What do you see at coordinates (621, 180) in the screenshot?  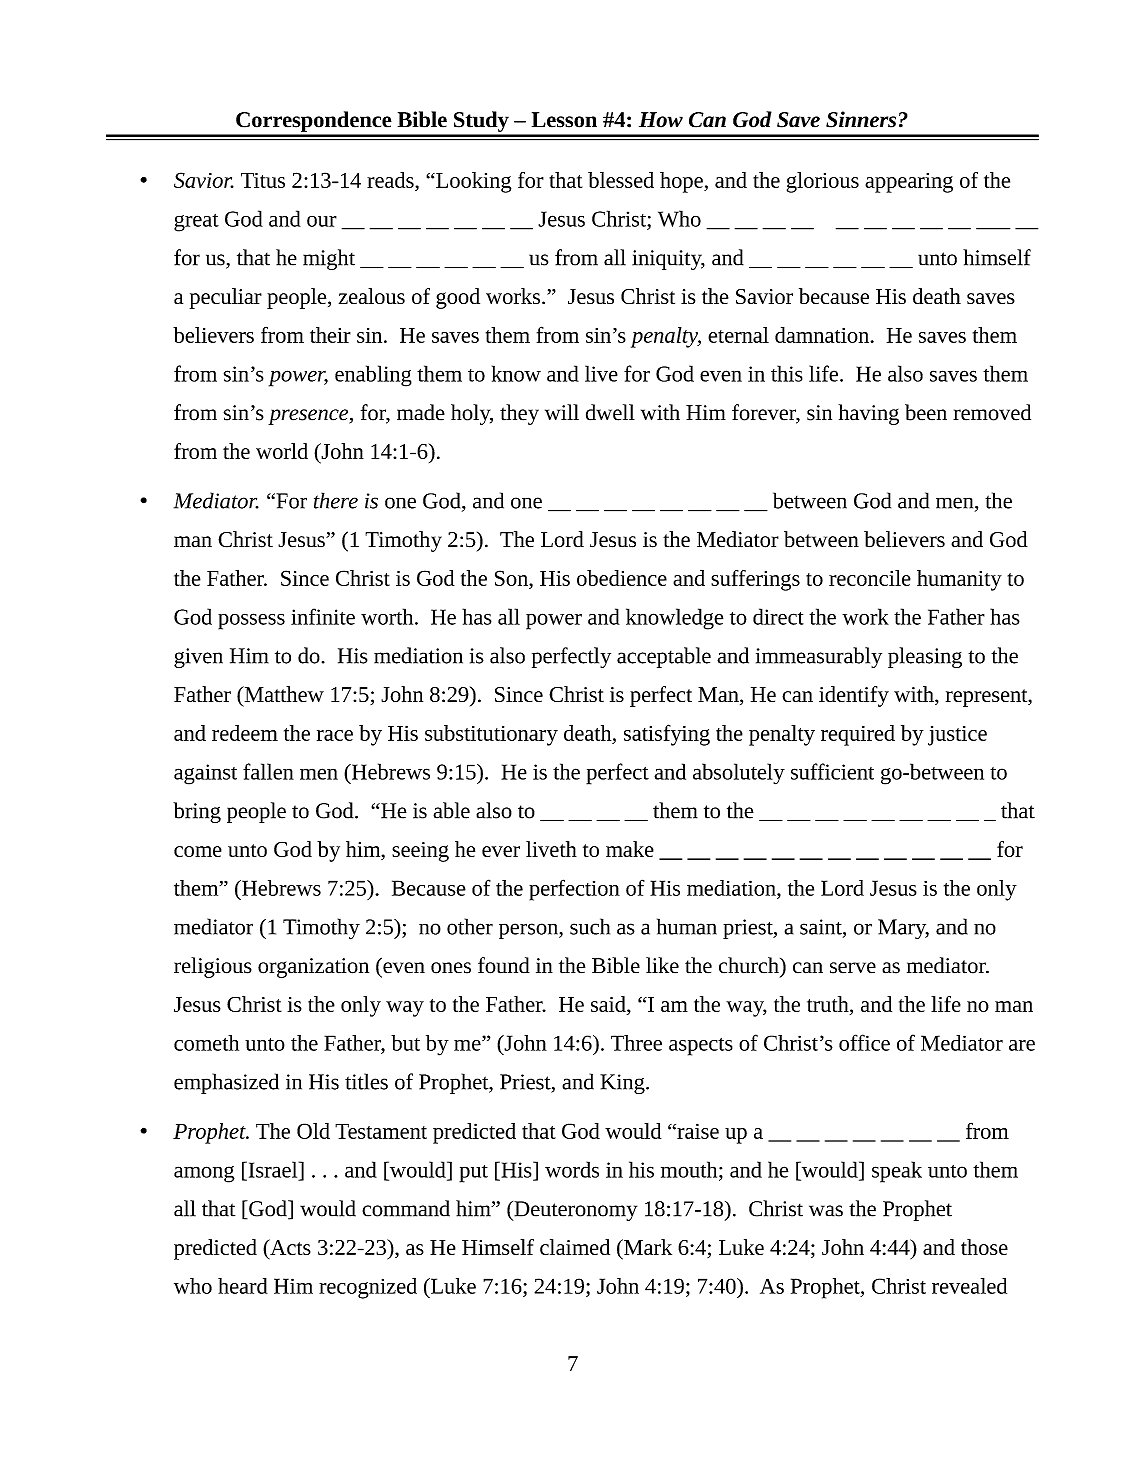 I see `blessed` at bounding box center [621, 180].
